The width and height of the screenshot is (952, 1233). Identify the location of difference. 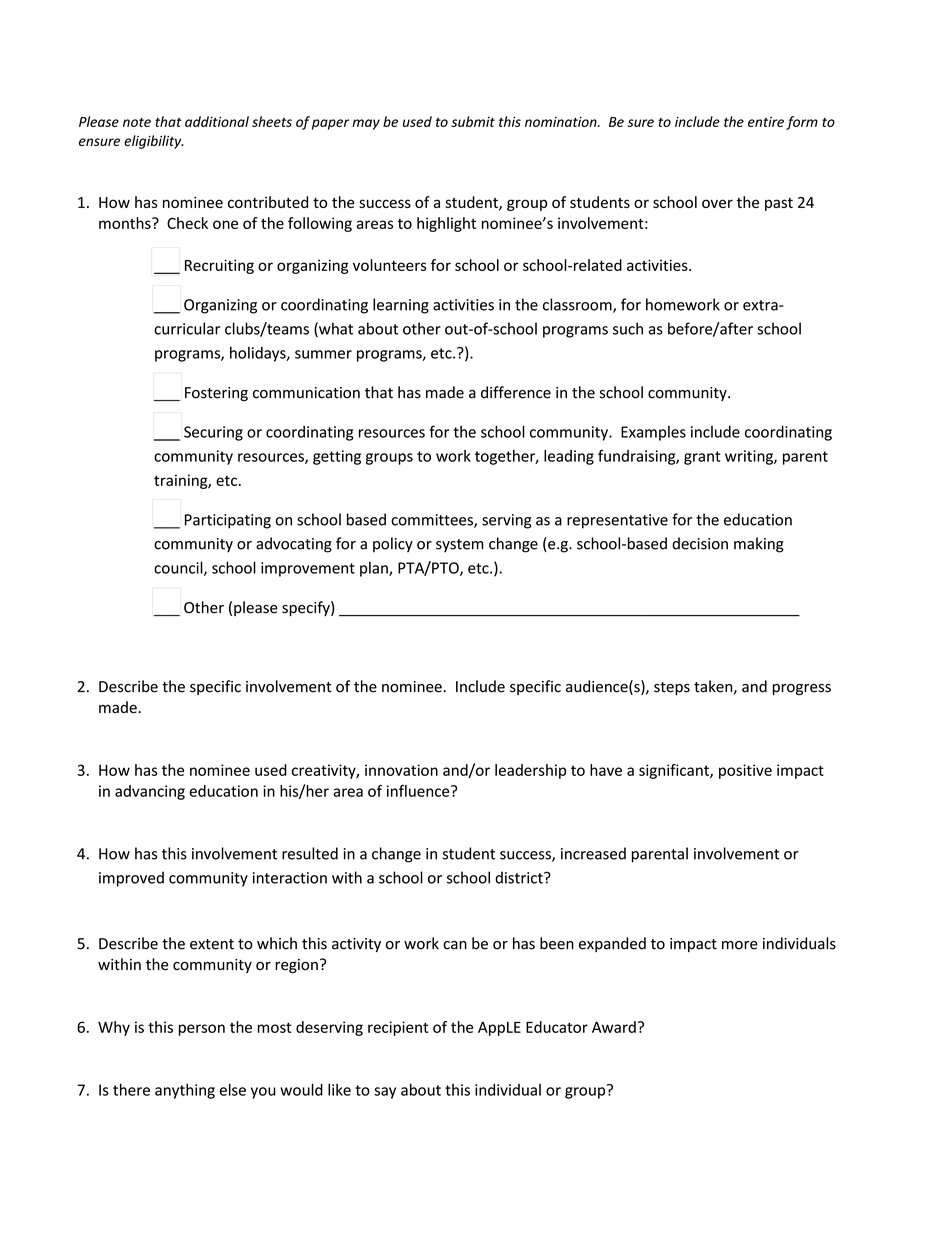
(516, 392).
